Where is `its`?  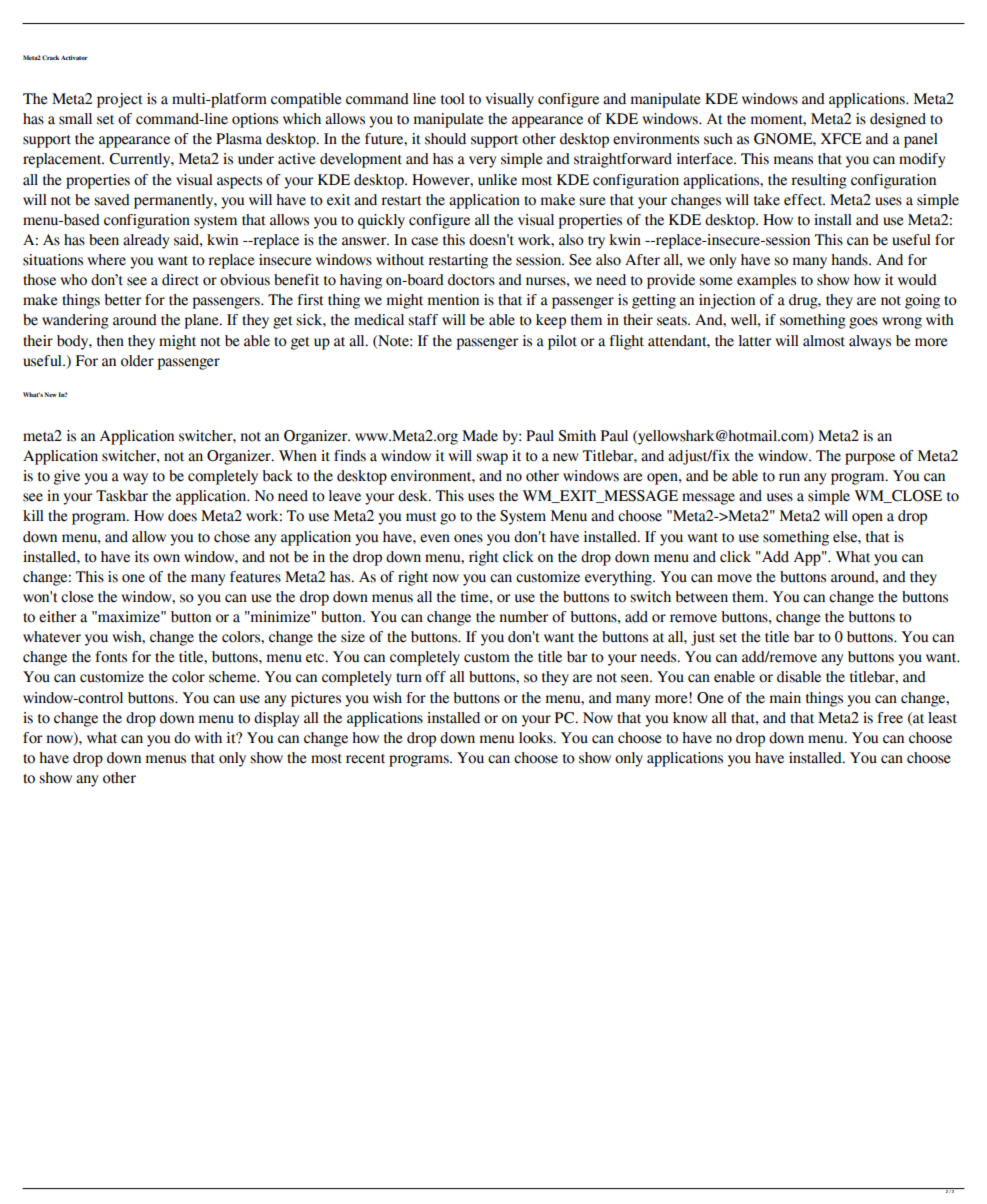
its is located at coordinates (142, 557).
